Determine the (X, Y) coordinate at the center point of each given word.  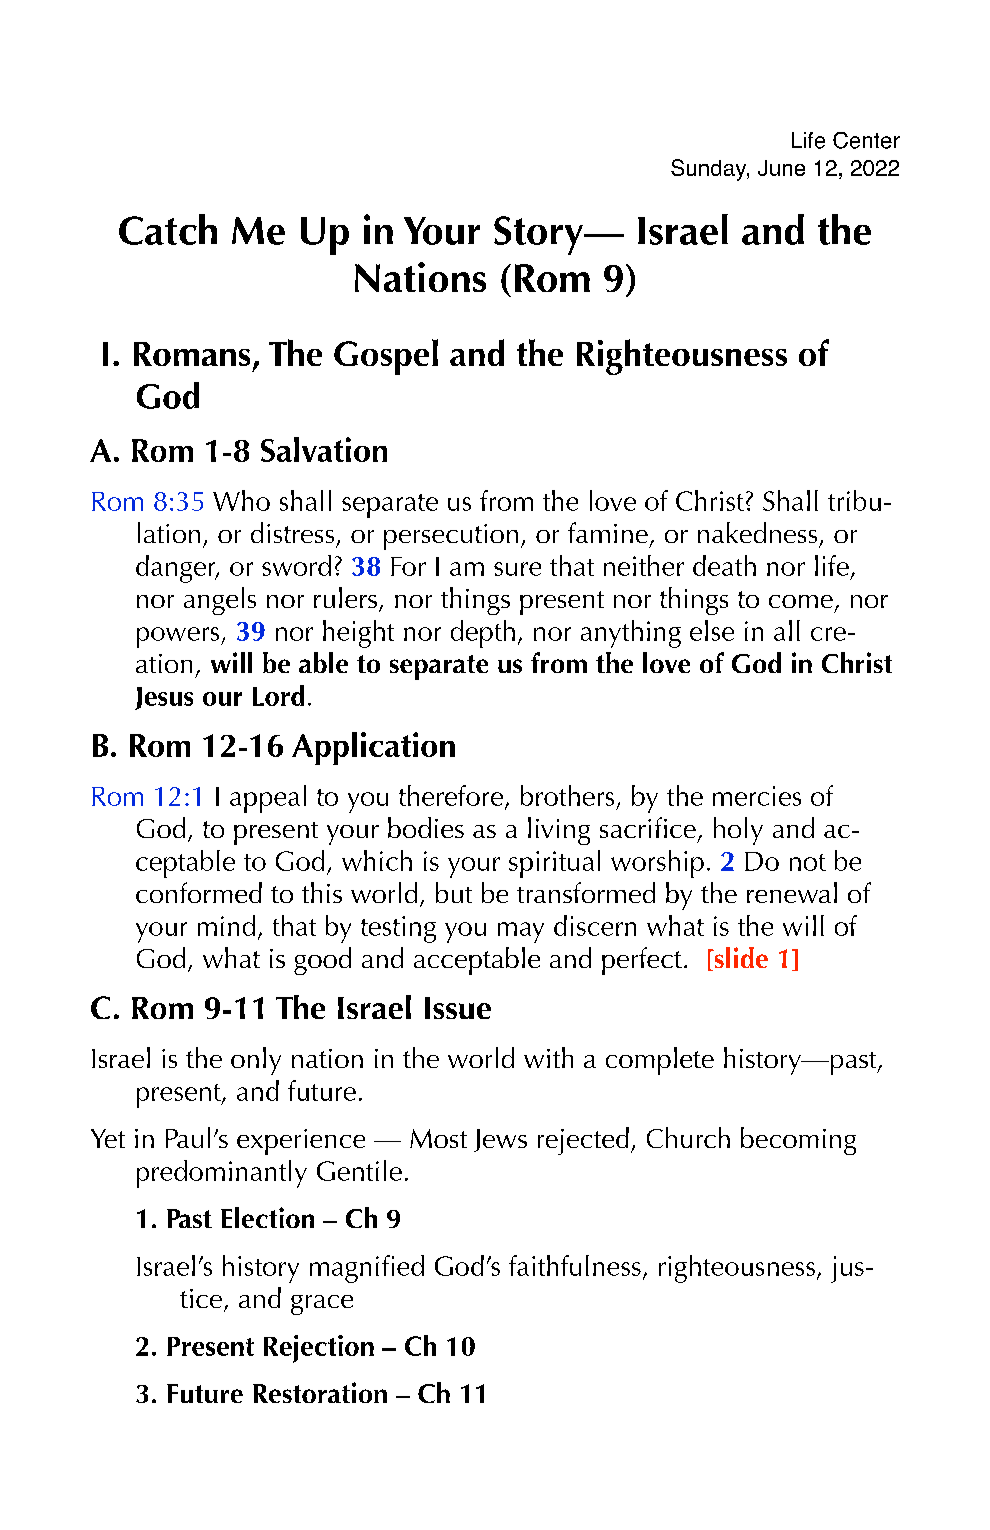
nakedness (757, 532)
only (256, 1061)
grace (322, 1305)
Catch (168, 229)
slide (740, 959)
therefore (451, 795)
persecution (451, 537)
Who (241, 500)
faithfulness (575, 1265)
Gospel (386, 357)
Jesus (164, 698)
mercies (757, 796)
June (781, 168)
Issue (458, 1008)
